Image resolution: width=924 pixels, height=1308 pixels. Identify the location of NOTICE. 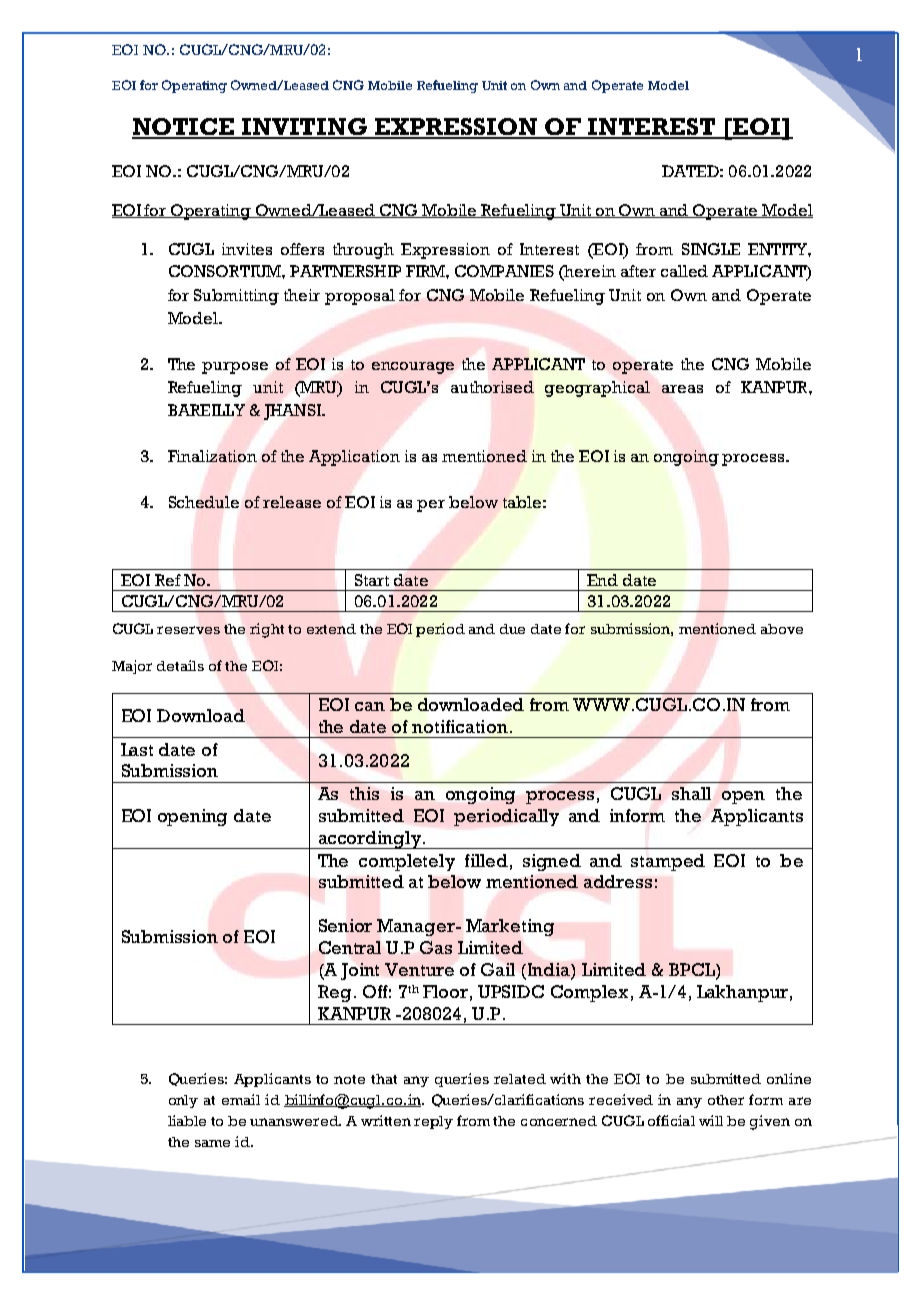
(184, 128).
